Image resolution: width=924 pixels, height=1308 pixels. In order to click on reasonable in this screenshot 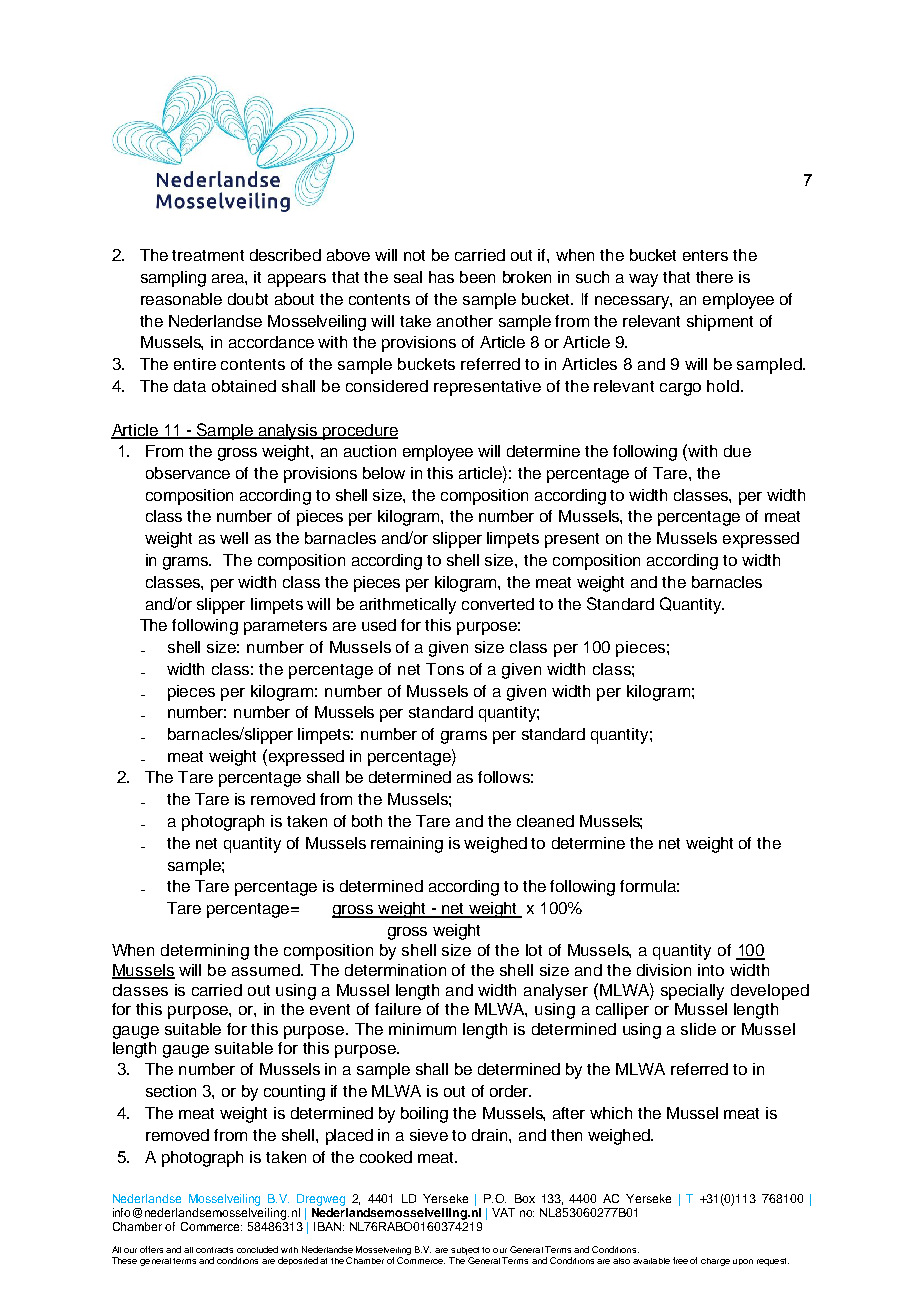, I will do `click(181, 299)`.
